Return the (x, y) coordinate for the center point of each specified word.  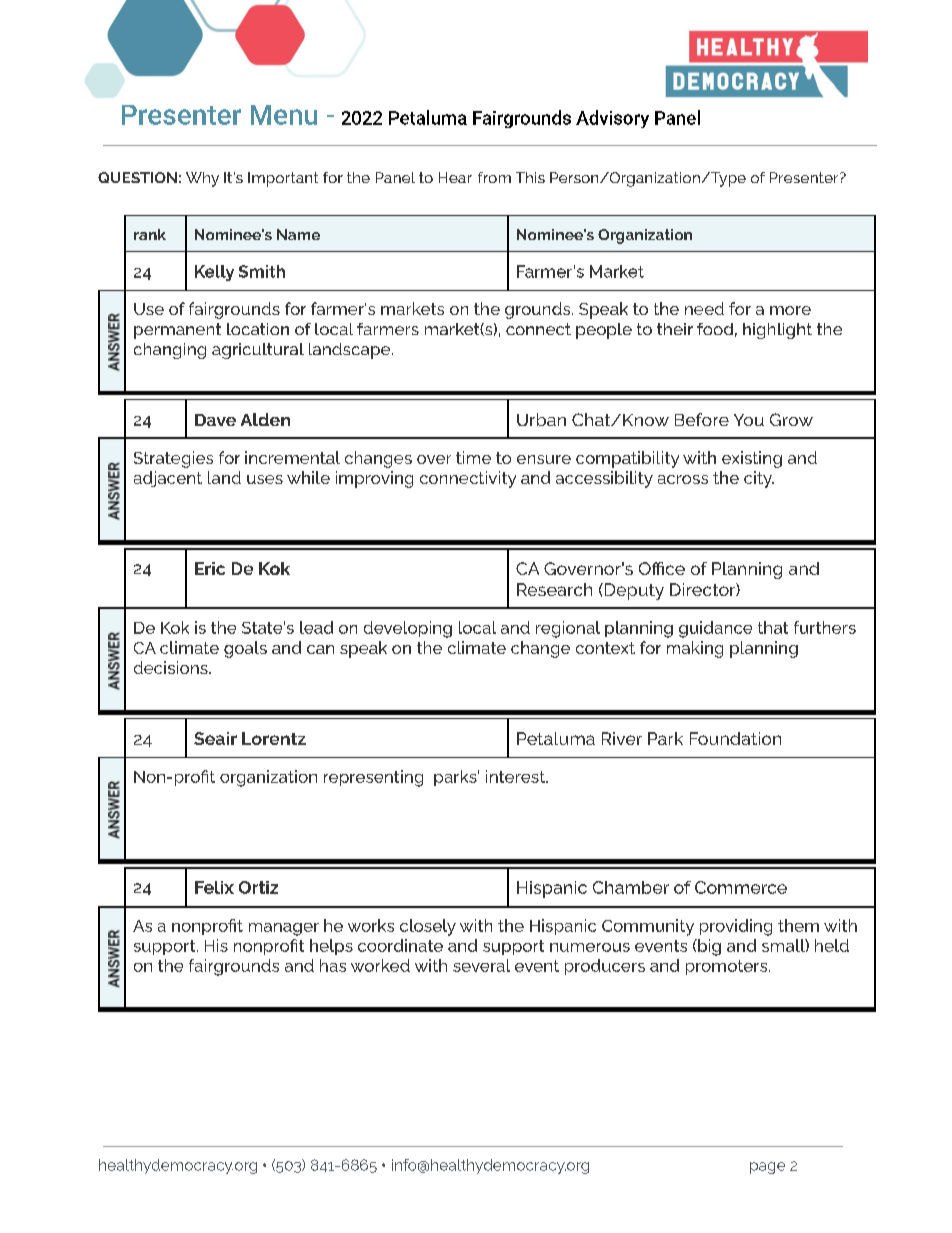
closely (428, 927)
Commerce (741, 887)
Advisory (612, 119)
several (481, 965)
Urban (541, 419)
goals (245, 649)
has (333, 965)
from (494, 177)
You (749, 420)
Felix (214, 887)
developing (408, 629)
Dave (215, 420)
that (773, 627)
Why (202, 179)
